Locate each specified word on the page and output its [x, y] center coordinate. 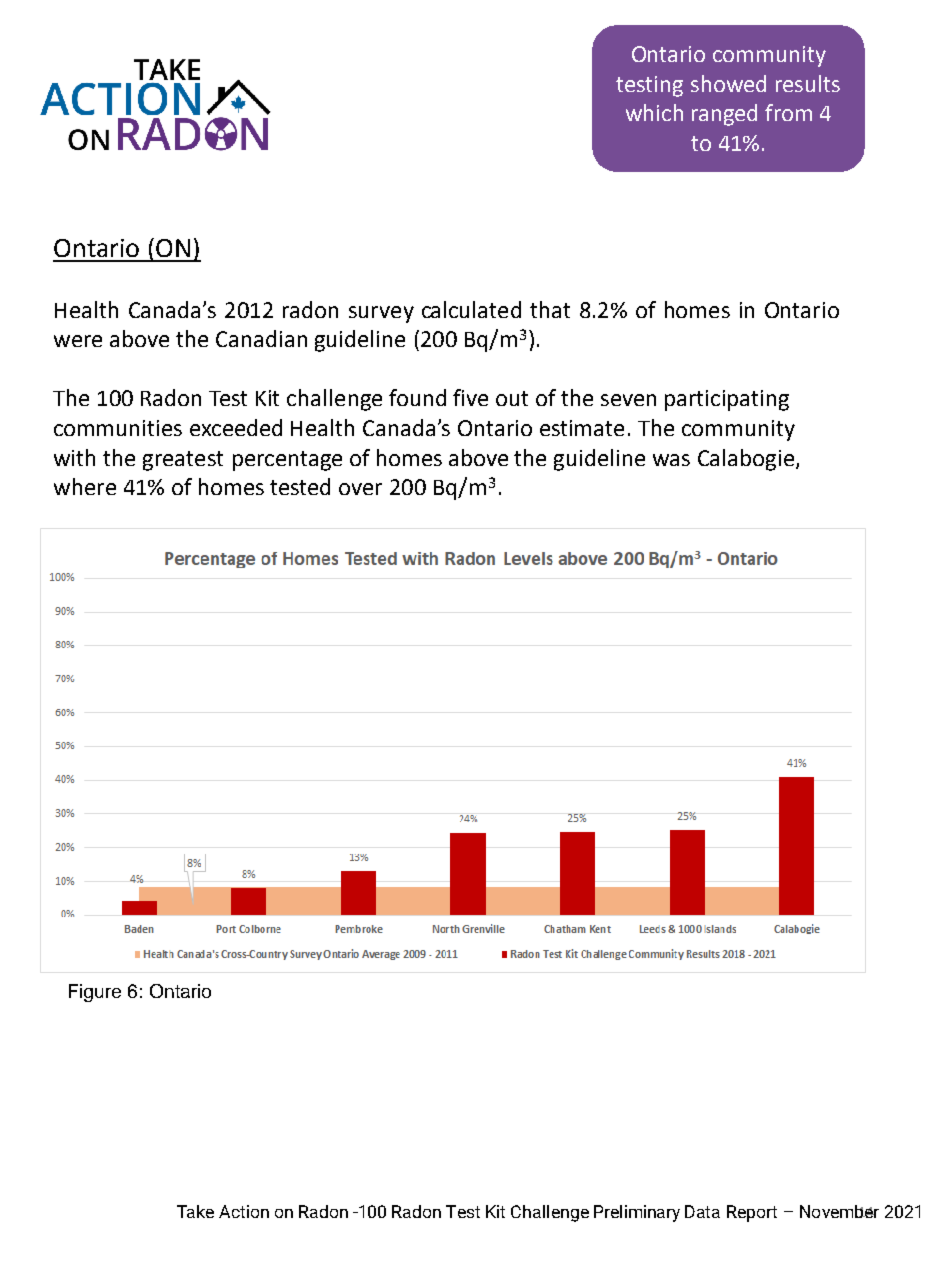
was [671, 460]
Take [195, 1211]
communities [118, 428]
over [360, 489]
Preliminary [637, 1213]
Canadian [261, 338]
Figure [95, 993]
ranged [724, 115]
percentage [287, 461]
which [654, 112]
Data [702, 1211]
